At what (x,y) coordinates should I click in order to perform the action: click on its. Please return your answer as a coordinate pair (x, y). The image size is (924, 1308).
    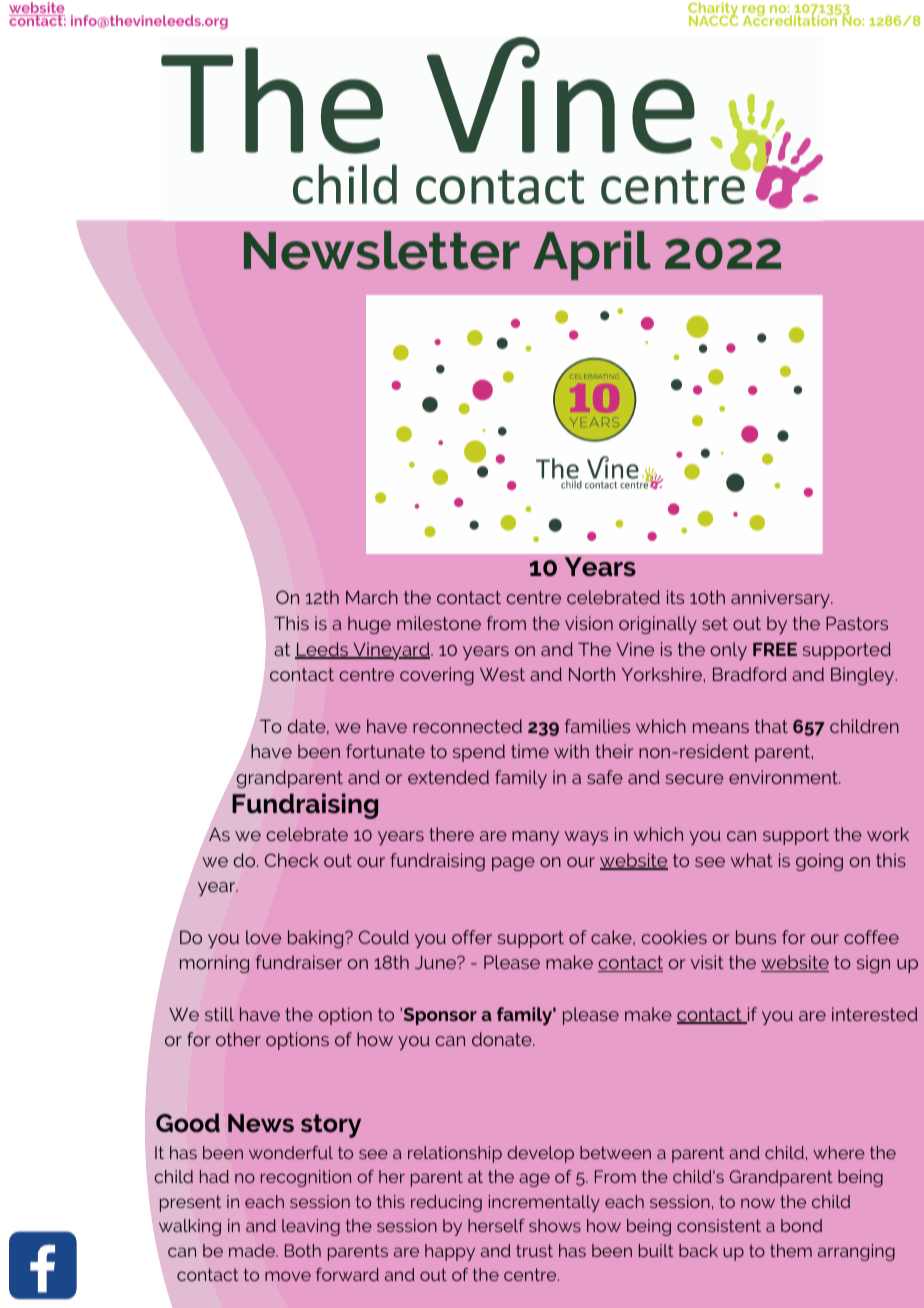
    Looking at the image, I should click on (675, 597).
